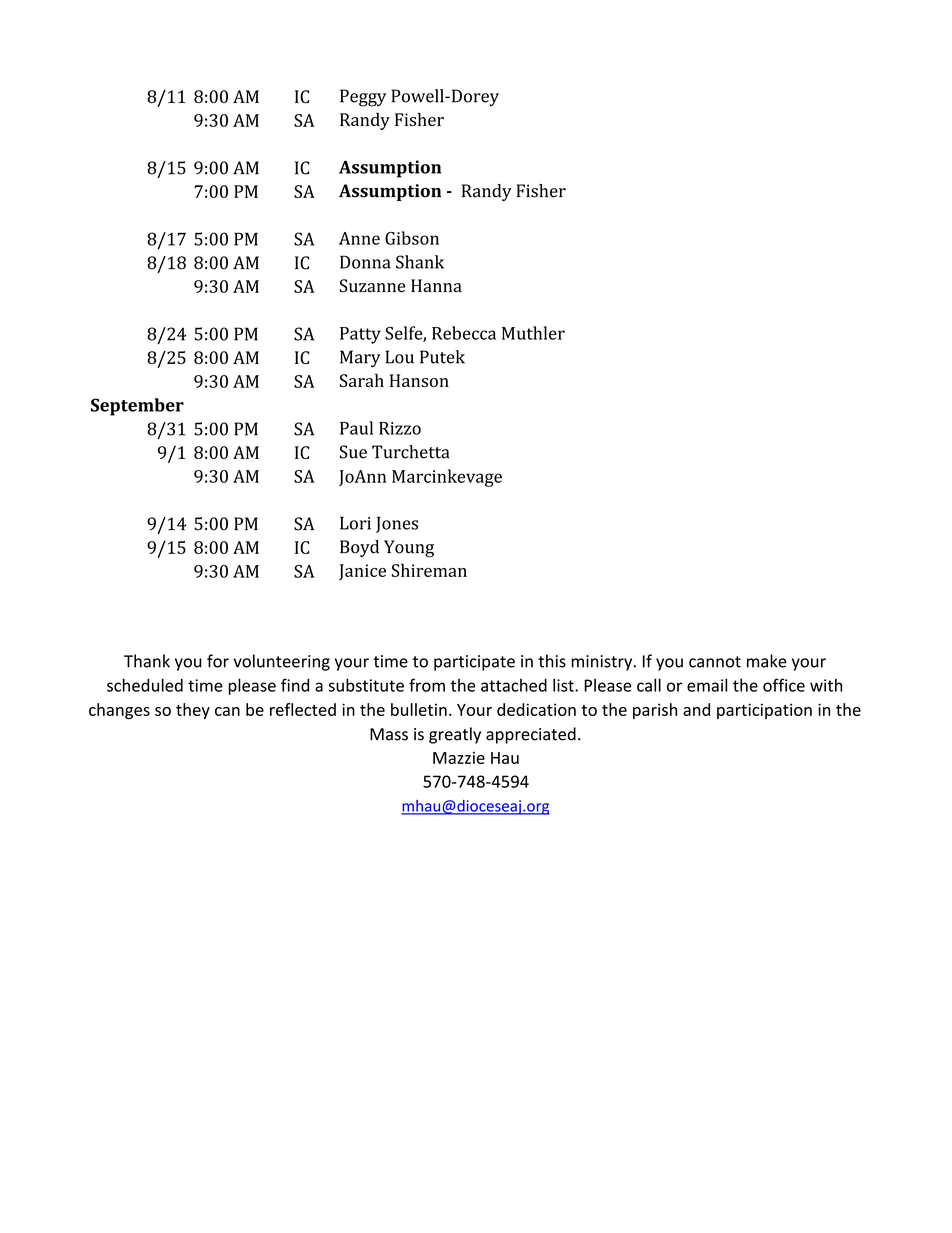 The image size is (952, 1233). What do you see at coordinates (400, 428) in the page?
I see `Rizzo` at bounding box center [400, 428].
